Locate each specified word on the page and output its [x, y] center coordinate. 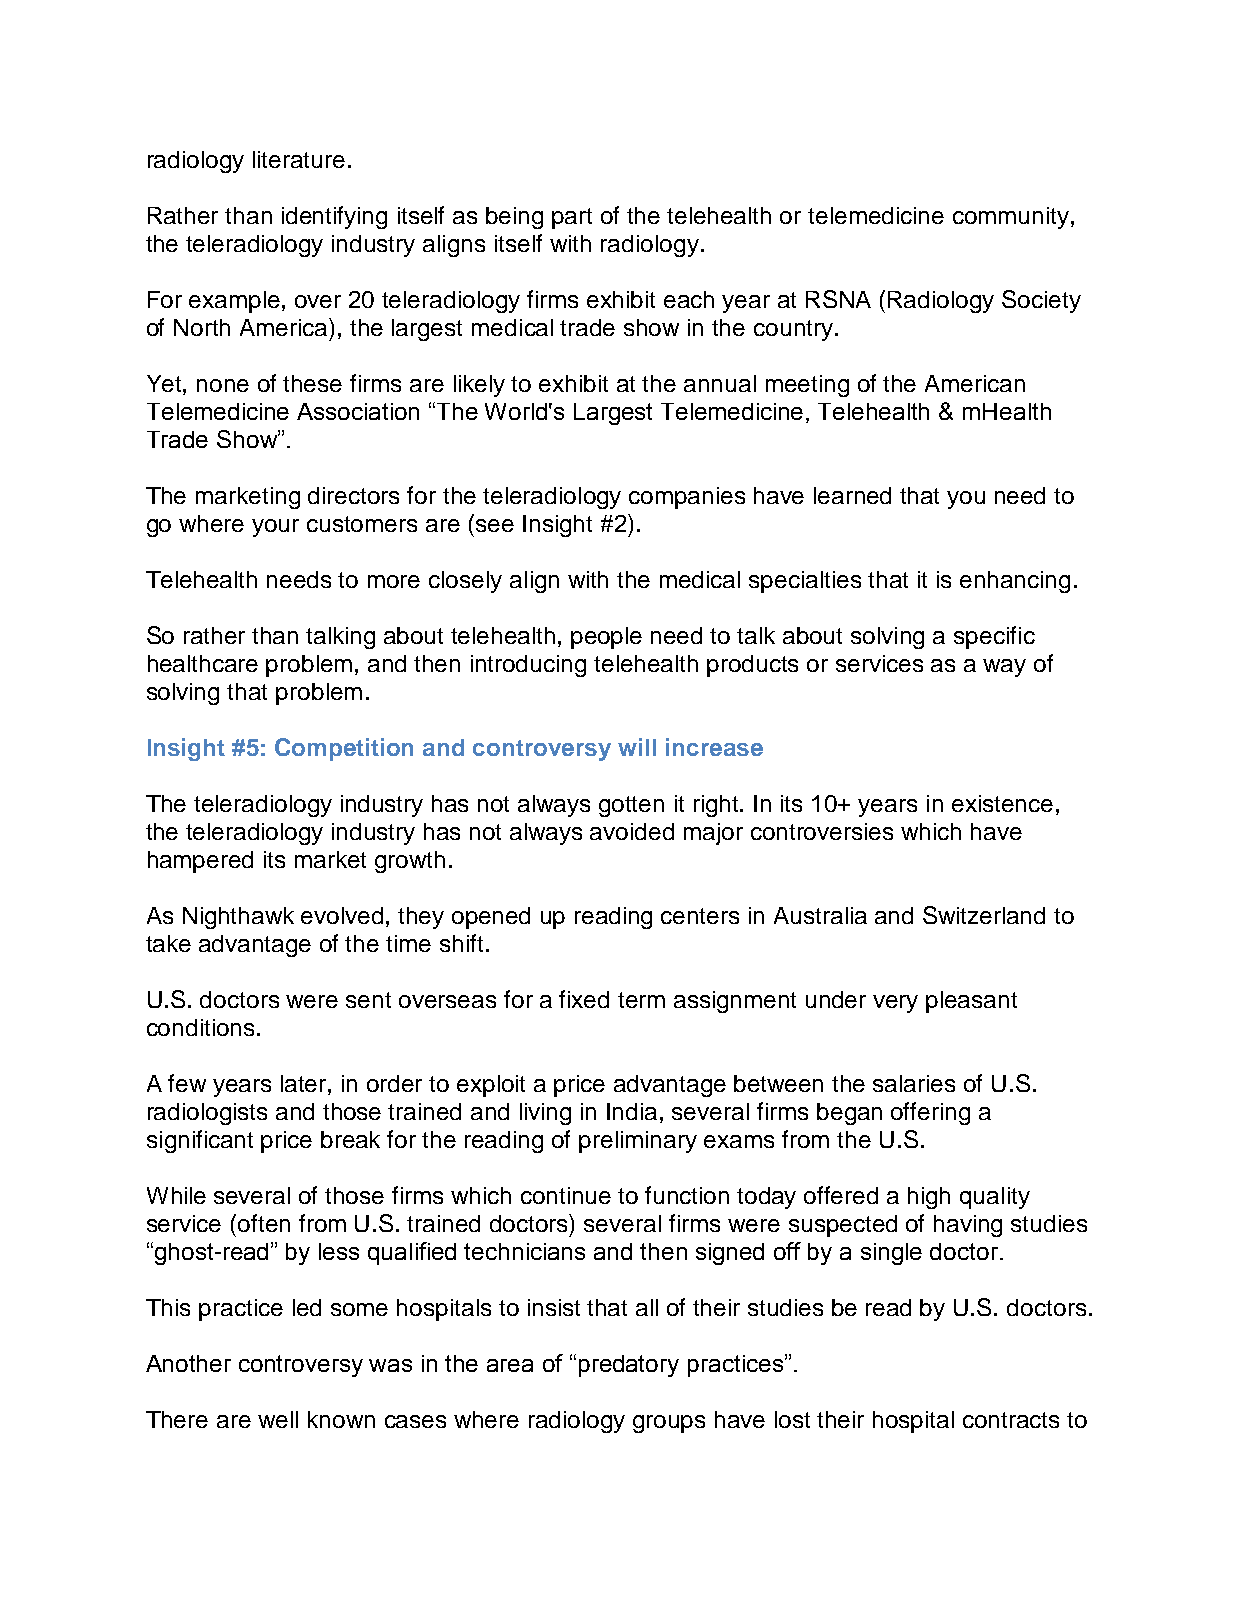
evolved [342, 915]
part [572, 218]
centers [700, 916]
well [278, 1419]
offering [930, 1113]
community [1012, 218]
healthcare [203, 663]
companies [687, 498]
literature [299, 159]
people [606, 638]
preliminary [638, 1142]
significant [200, 1141]
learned [852, 495]
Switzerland [984, 915]
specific [994, 637]
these [312, 383]
